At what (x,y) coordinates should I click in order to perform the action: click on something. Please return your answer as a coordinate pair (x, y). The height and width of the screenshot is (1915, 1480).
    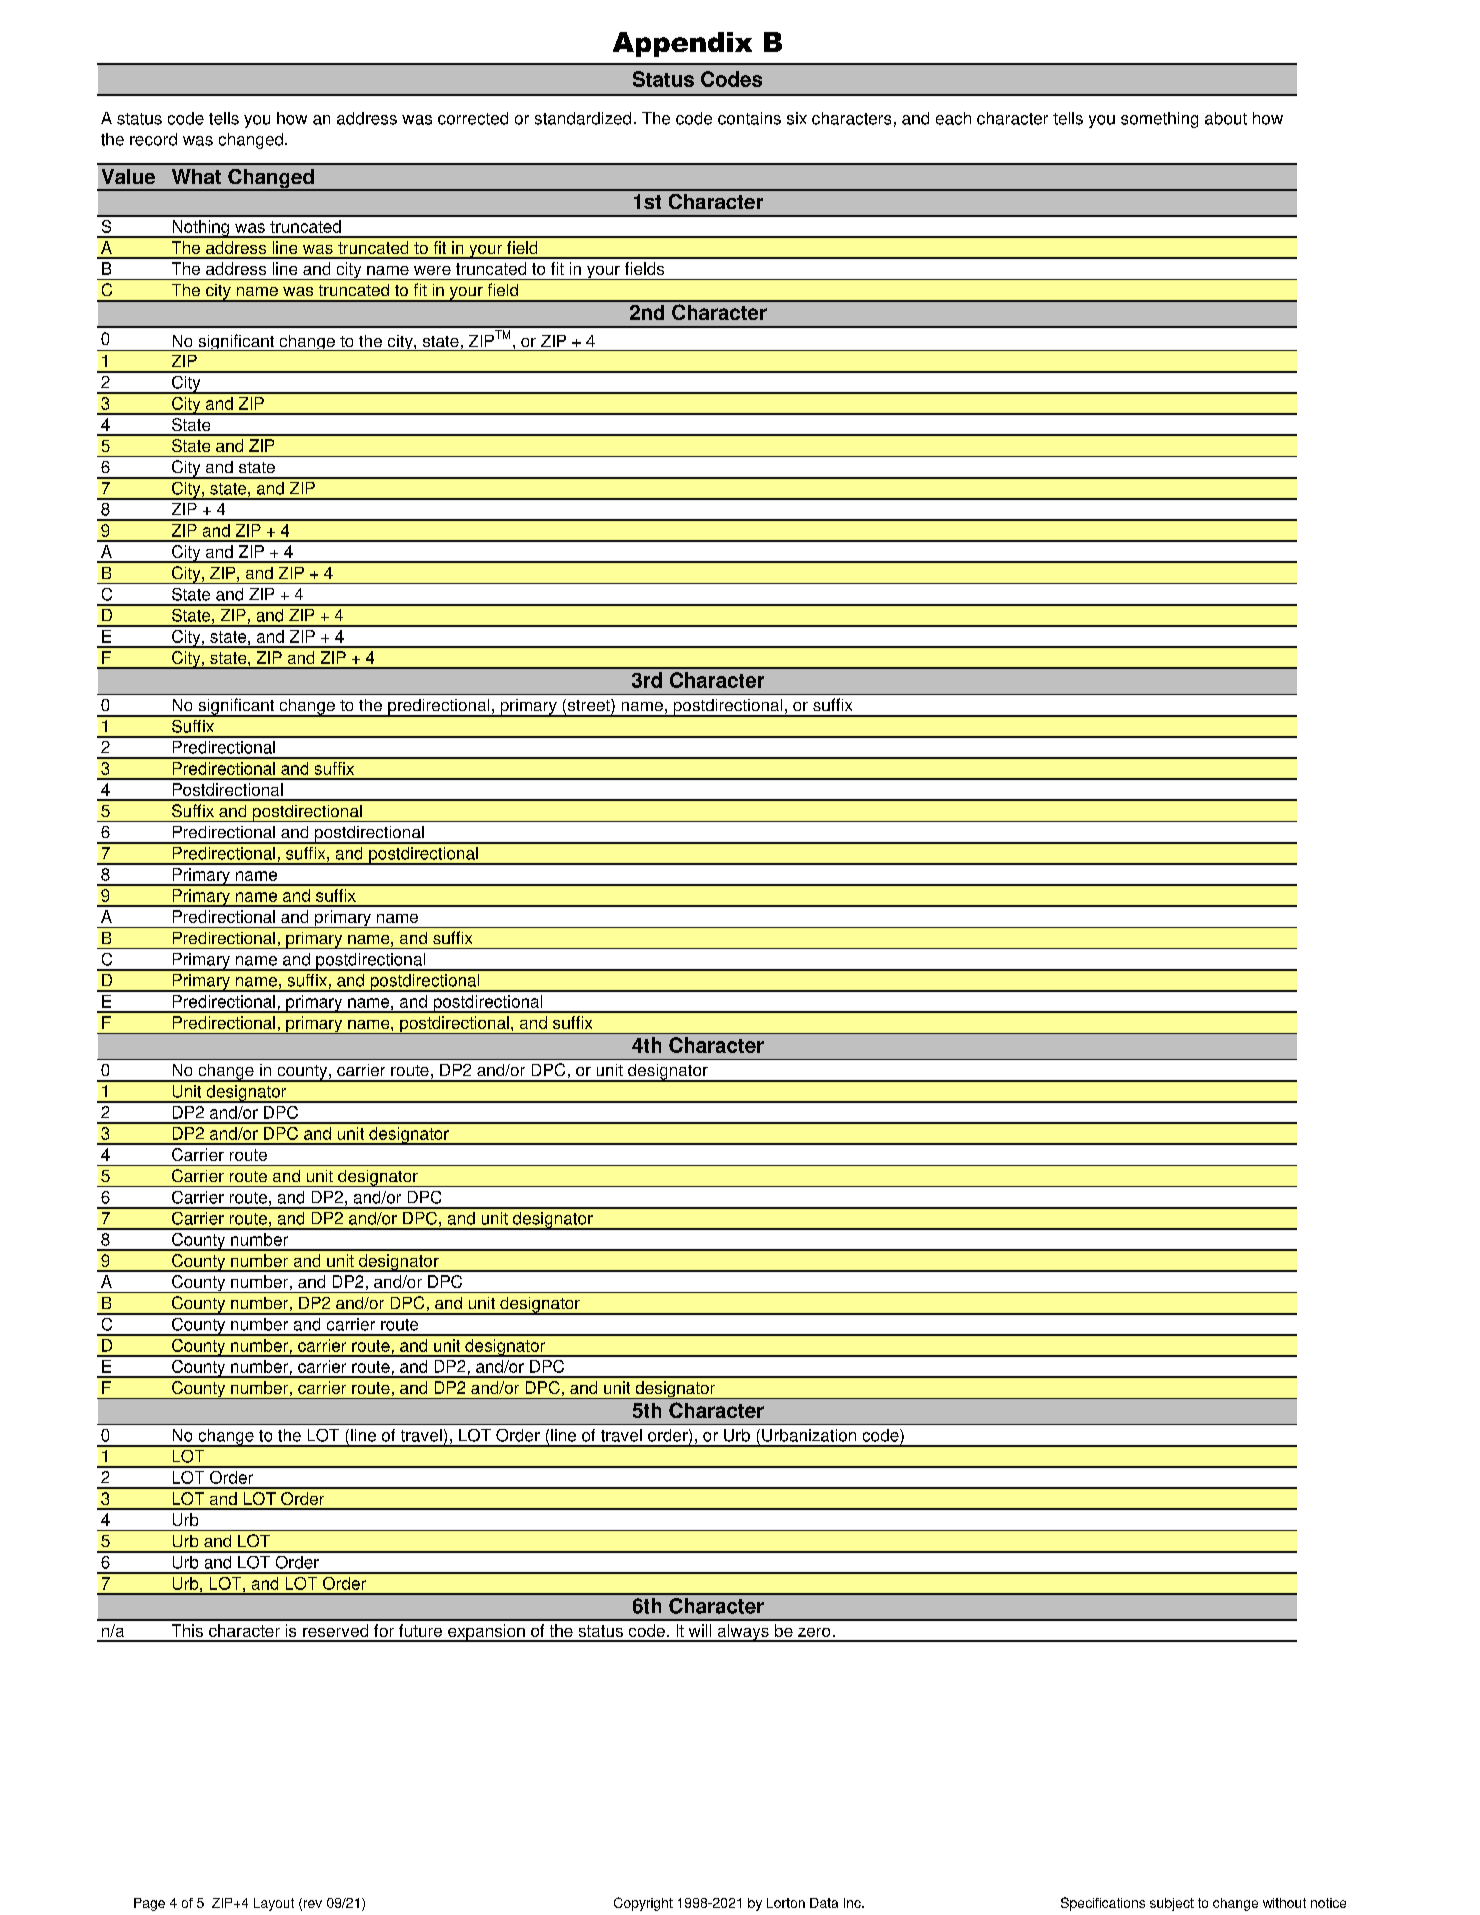
    Looking at the image, I should click on (1159, 120).
